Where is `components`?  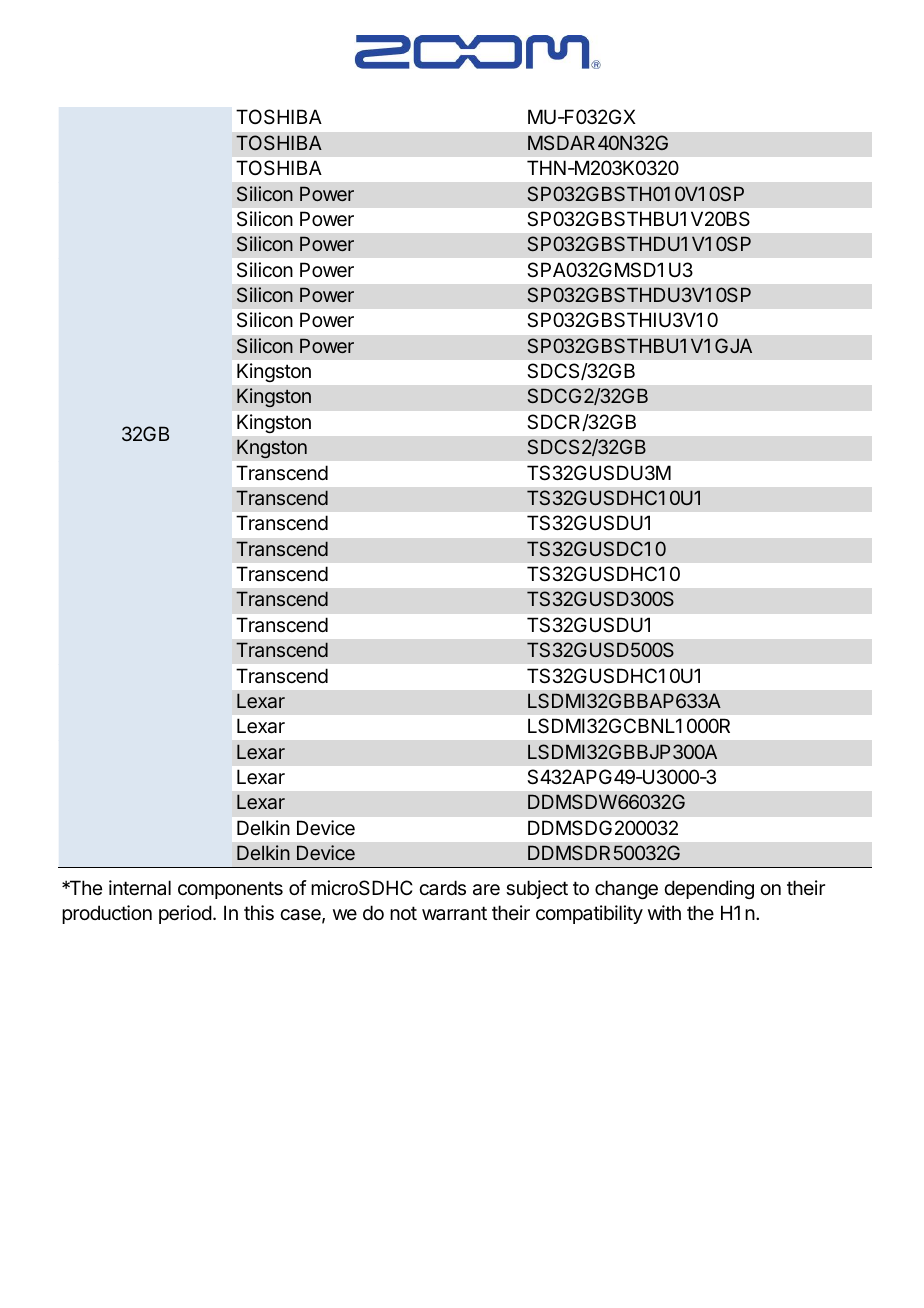
components is located at coordinates (230, 890).
